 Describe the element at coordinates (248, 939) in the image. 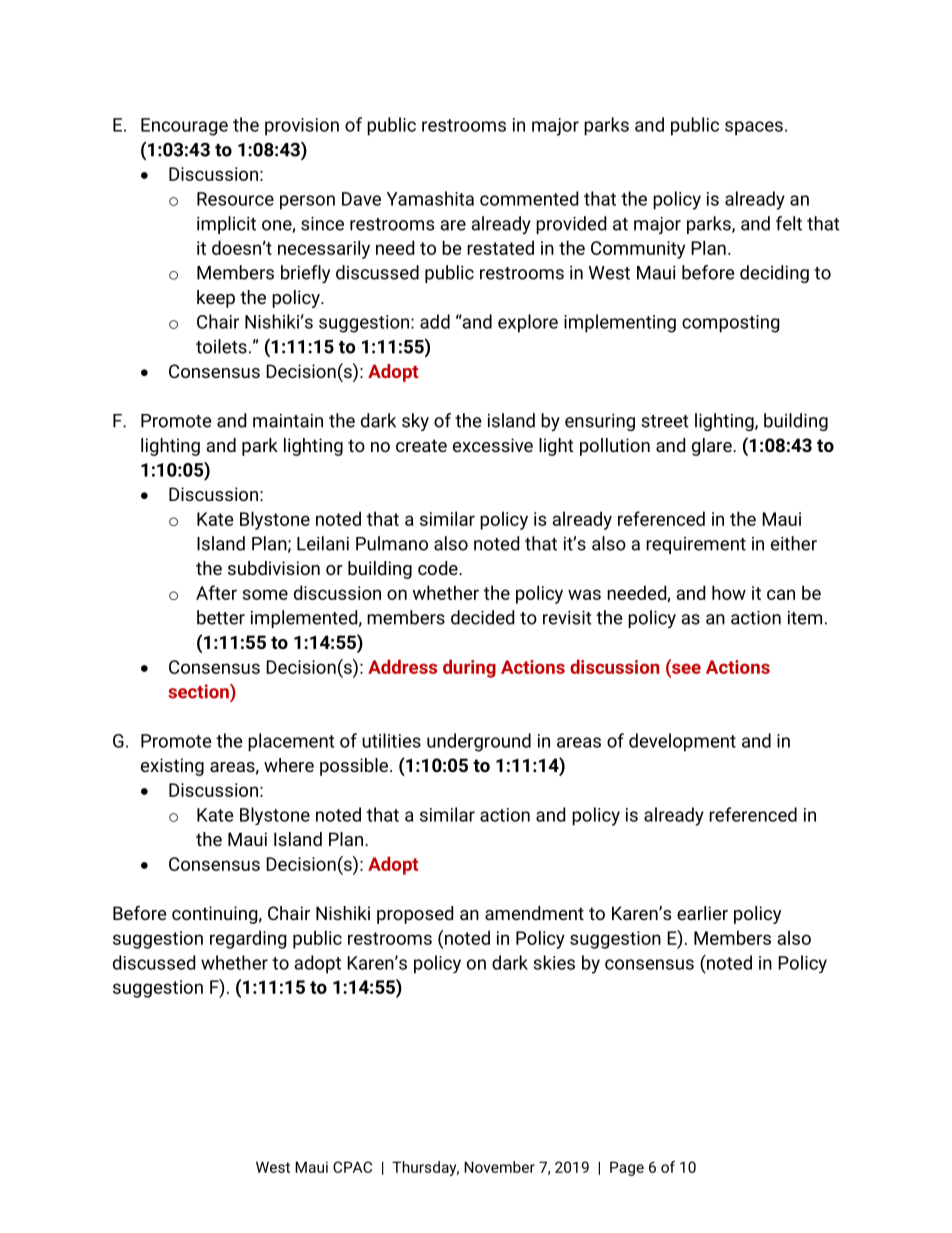

I see `regarding` at that location.
